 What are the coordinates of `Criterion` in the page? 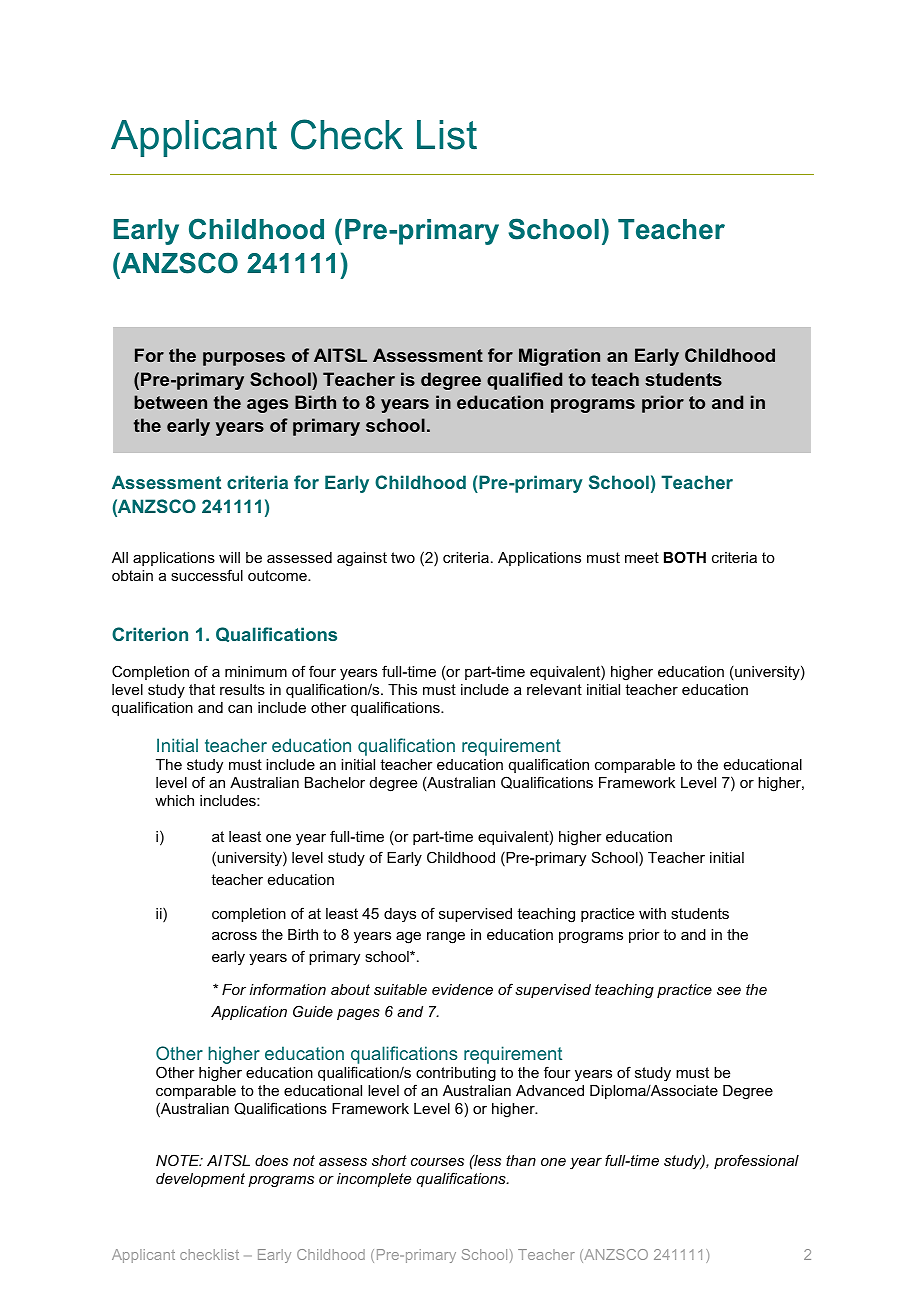 It's located at (150, 634).
